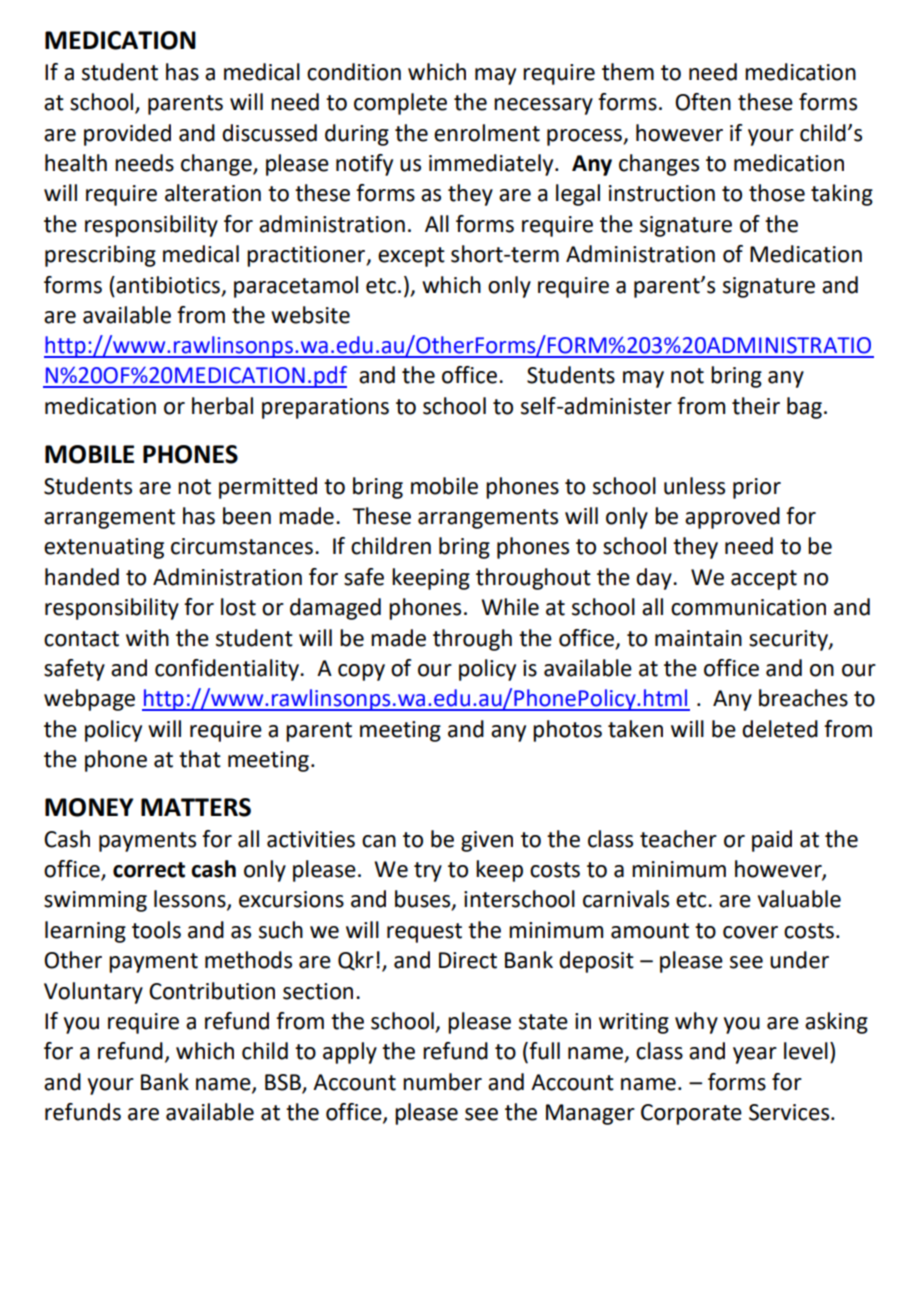 This document has height=1308, width=924. I want to click on provided, so click(127, 135).
